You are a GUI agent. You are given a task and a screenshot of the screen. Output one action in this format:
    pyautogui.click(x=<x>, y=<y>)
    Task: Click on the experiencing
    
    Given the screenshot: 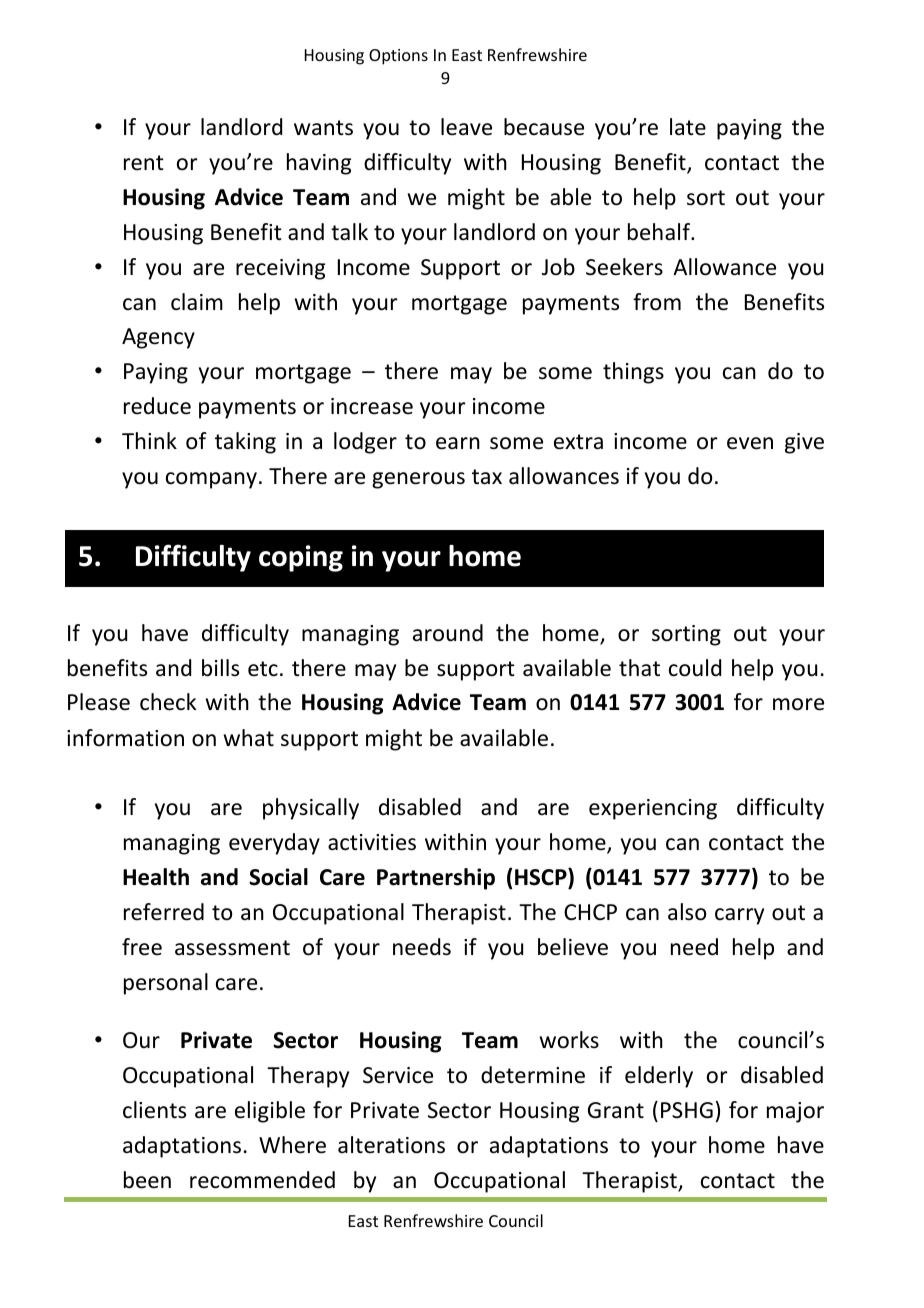 What is the action you would take?
    pyautogui.click(x=653, y=809)
